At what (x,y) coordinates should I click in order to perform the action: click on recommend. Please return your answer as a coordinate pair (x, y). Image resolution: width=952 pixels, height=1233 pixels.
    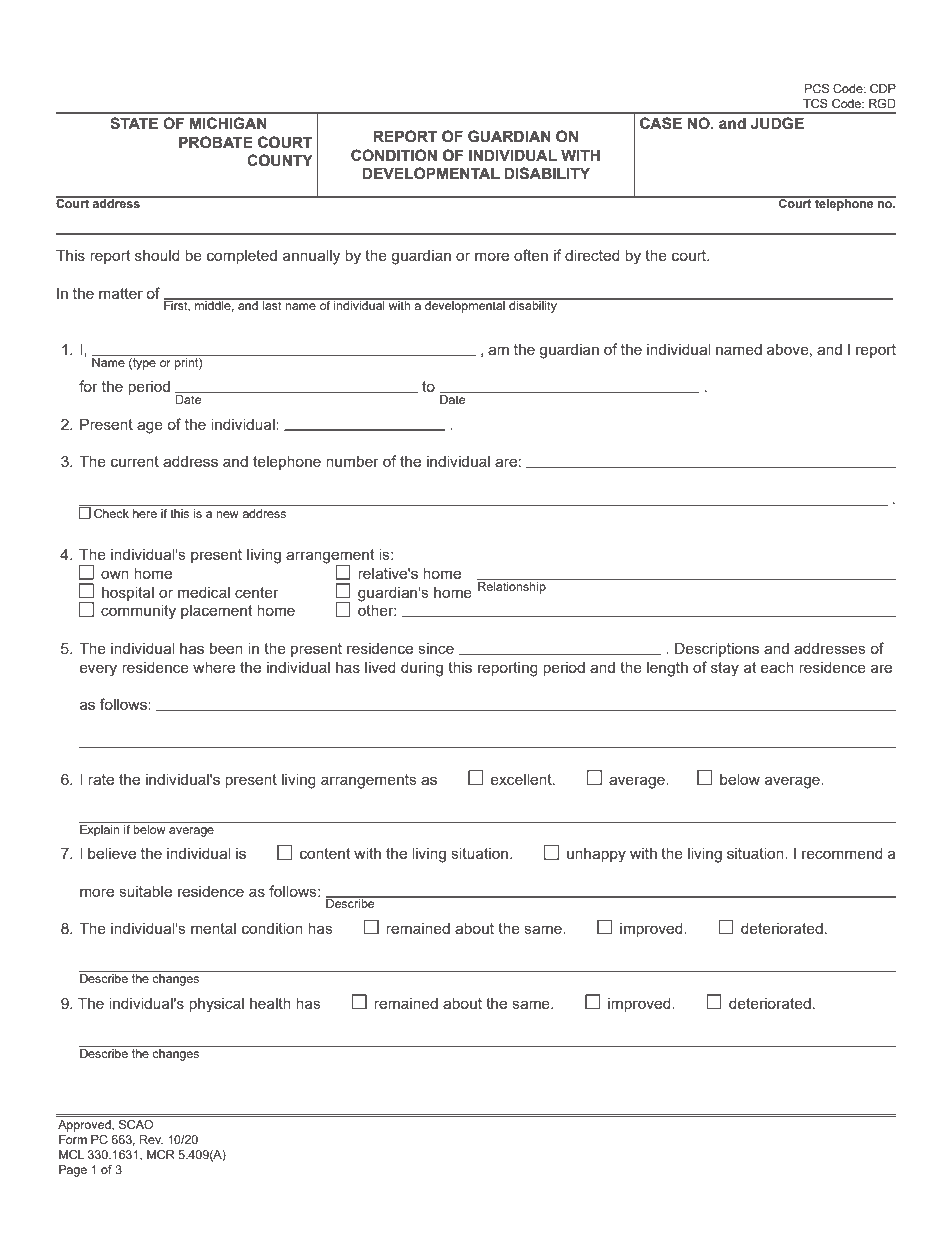
    Looking at the image, I should click on (842, 853).
